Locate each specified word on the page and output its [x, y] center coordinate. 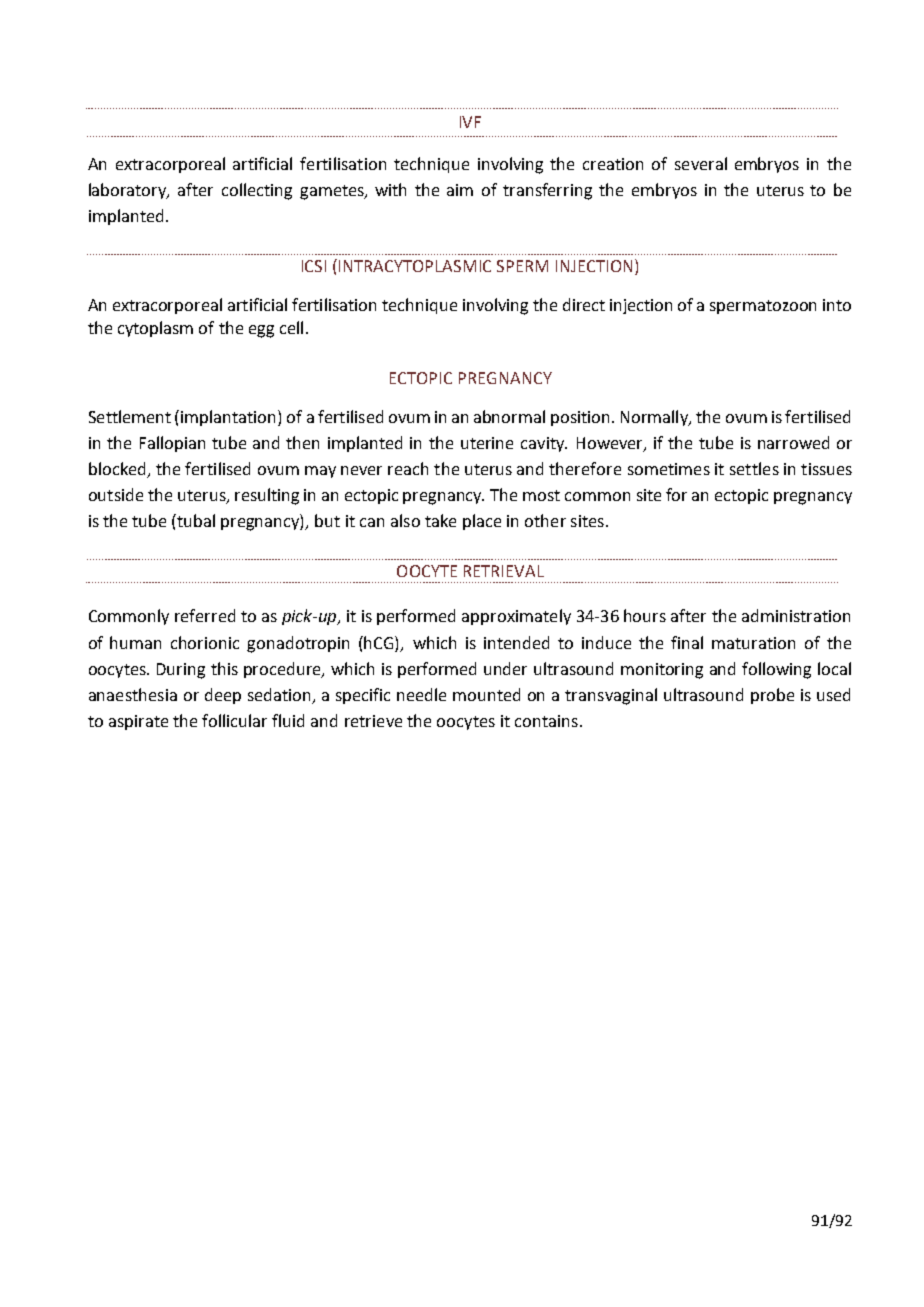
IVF [470, 122]
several [701, 163]
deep [223, 696]
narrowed [793, 442]
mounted [486, 694]
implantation [230, 418]
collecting [257, 191]
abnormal [509, 416]
